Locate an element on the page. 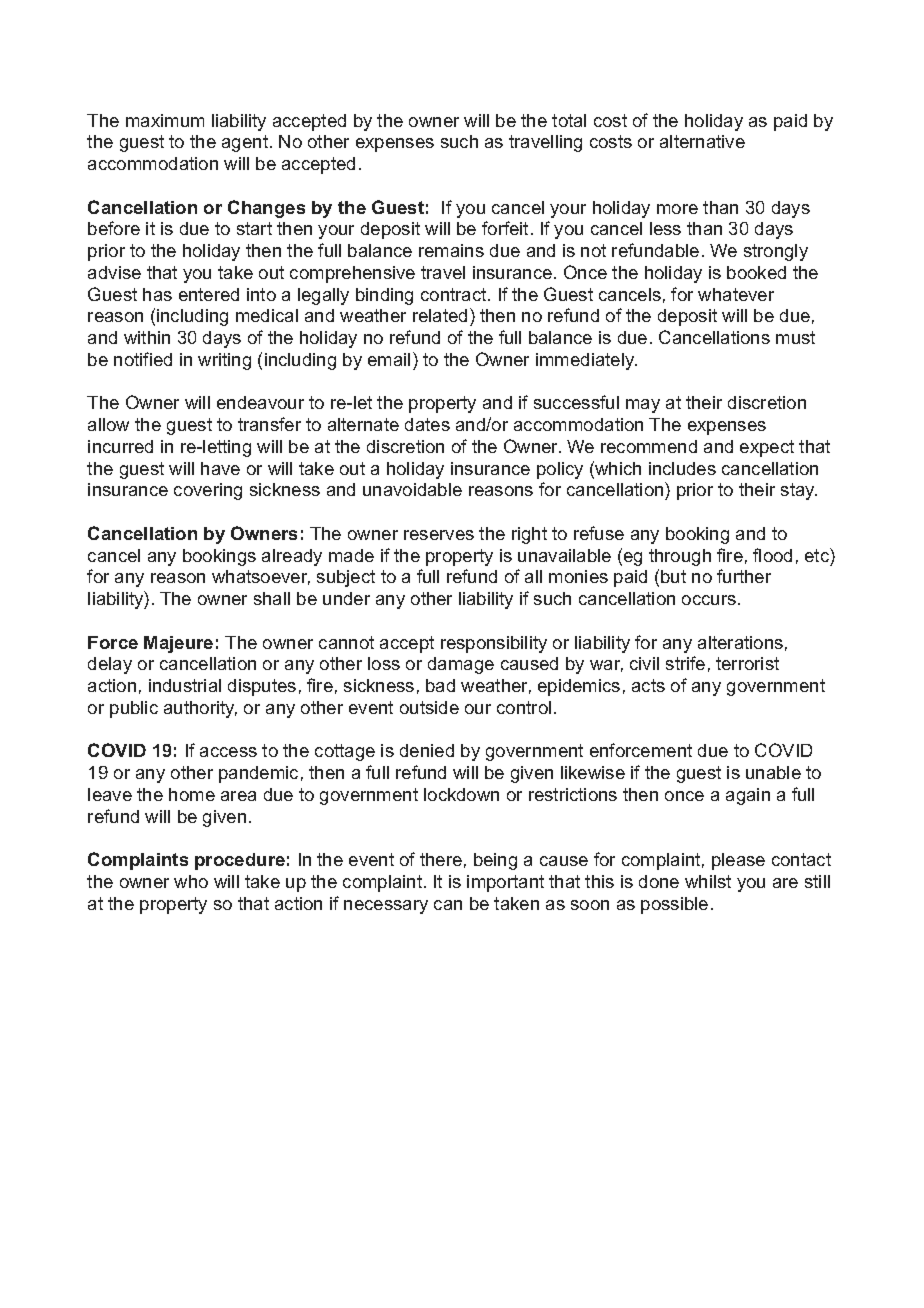 The width and height of the document is (924, 1308). maximum is located at coordinates (165, 120).
